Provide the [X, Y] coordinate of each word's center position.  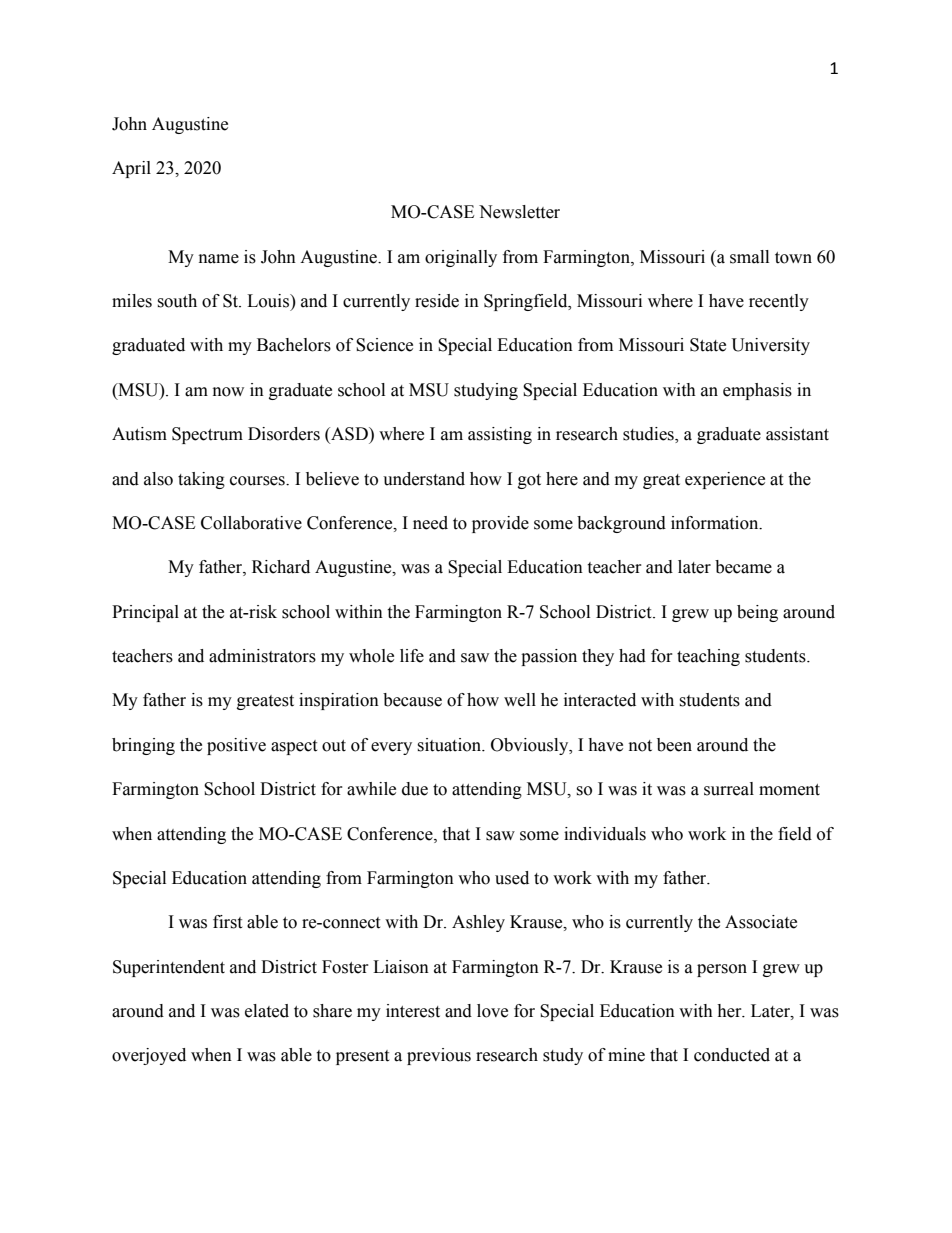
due [415, 789]
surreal [729, 789]
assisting [500, 435]
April [131, 169]
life [412, 656]
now [228, 392]
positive [236, 746]
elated [267, 1011]
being [757, 613]
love [492, 1011]
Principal [145, 613]
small [749, 257]
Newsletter [519, 212]
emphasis [757, 391]
